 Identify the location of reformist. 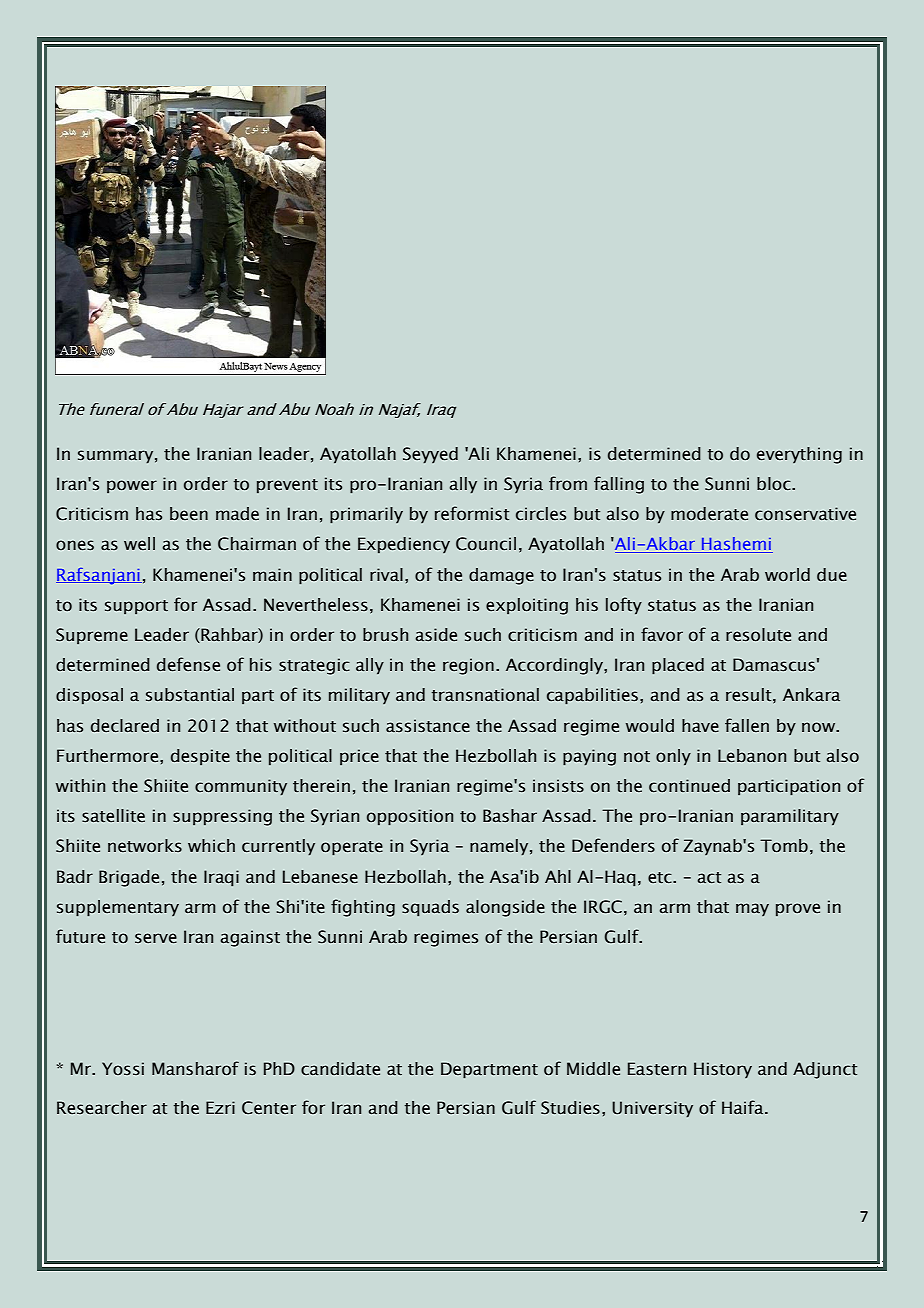
(472, 513).
